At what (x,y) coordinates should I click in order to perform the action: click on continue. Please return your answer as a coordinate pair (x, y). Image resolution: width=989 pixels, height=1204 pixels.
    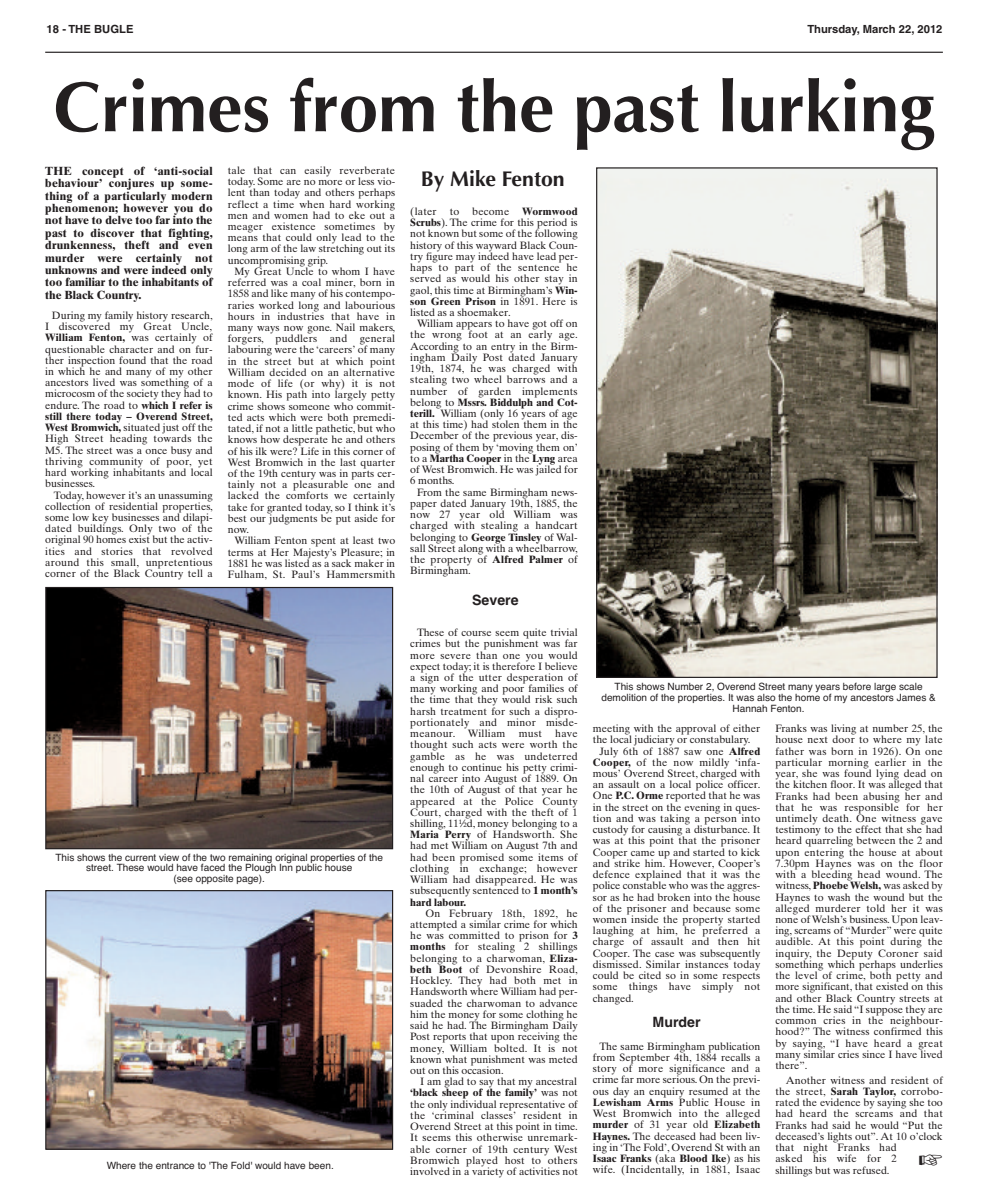
    Looking at the image, I should click on (482, 767).
